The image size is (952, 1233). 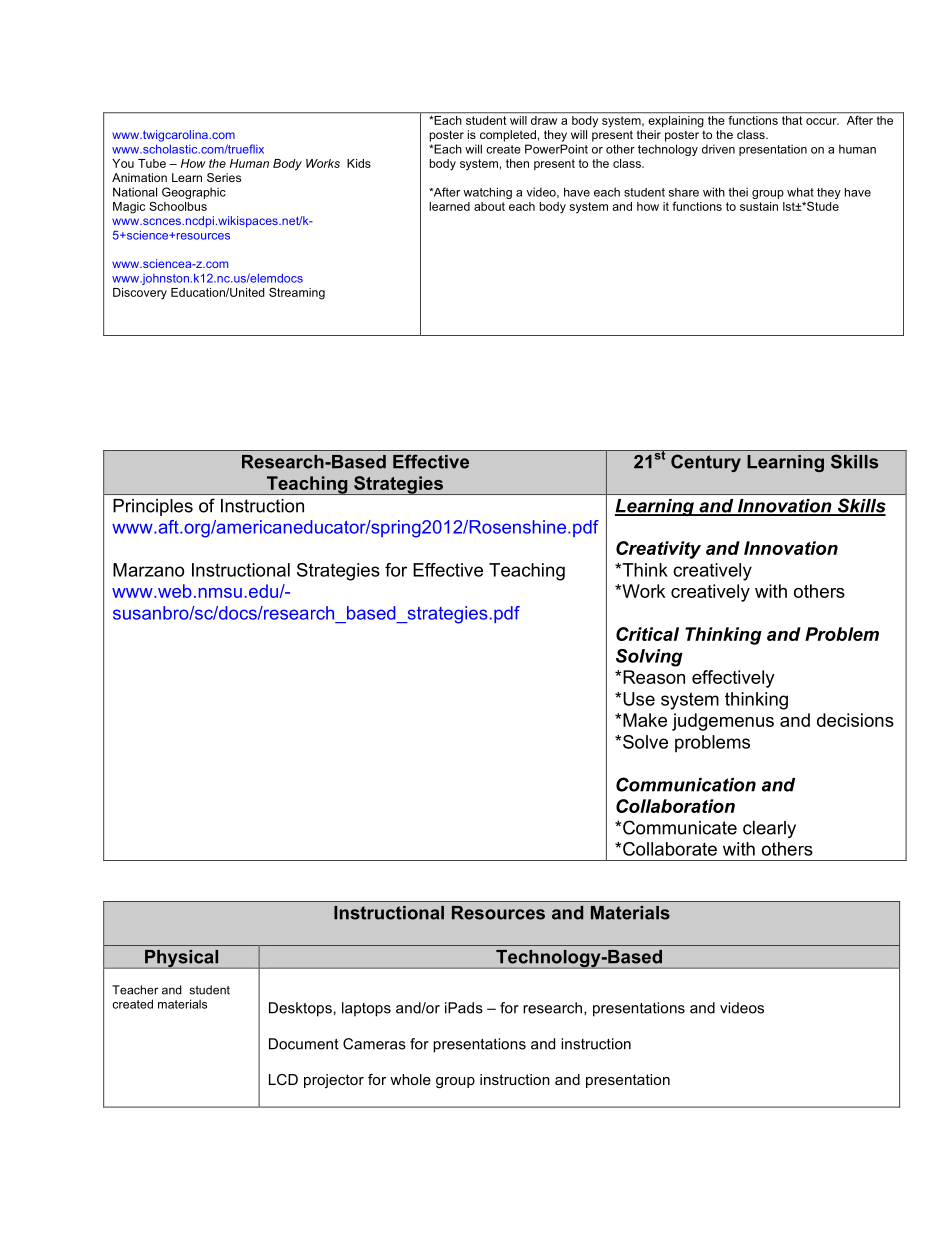 I want to click on driven, so click(x=718, y=149).
